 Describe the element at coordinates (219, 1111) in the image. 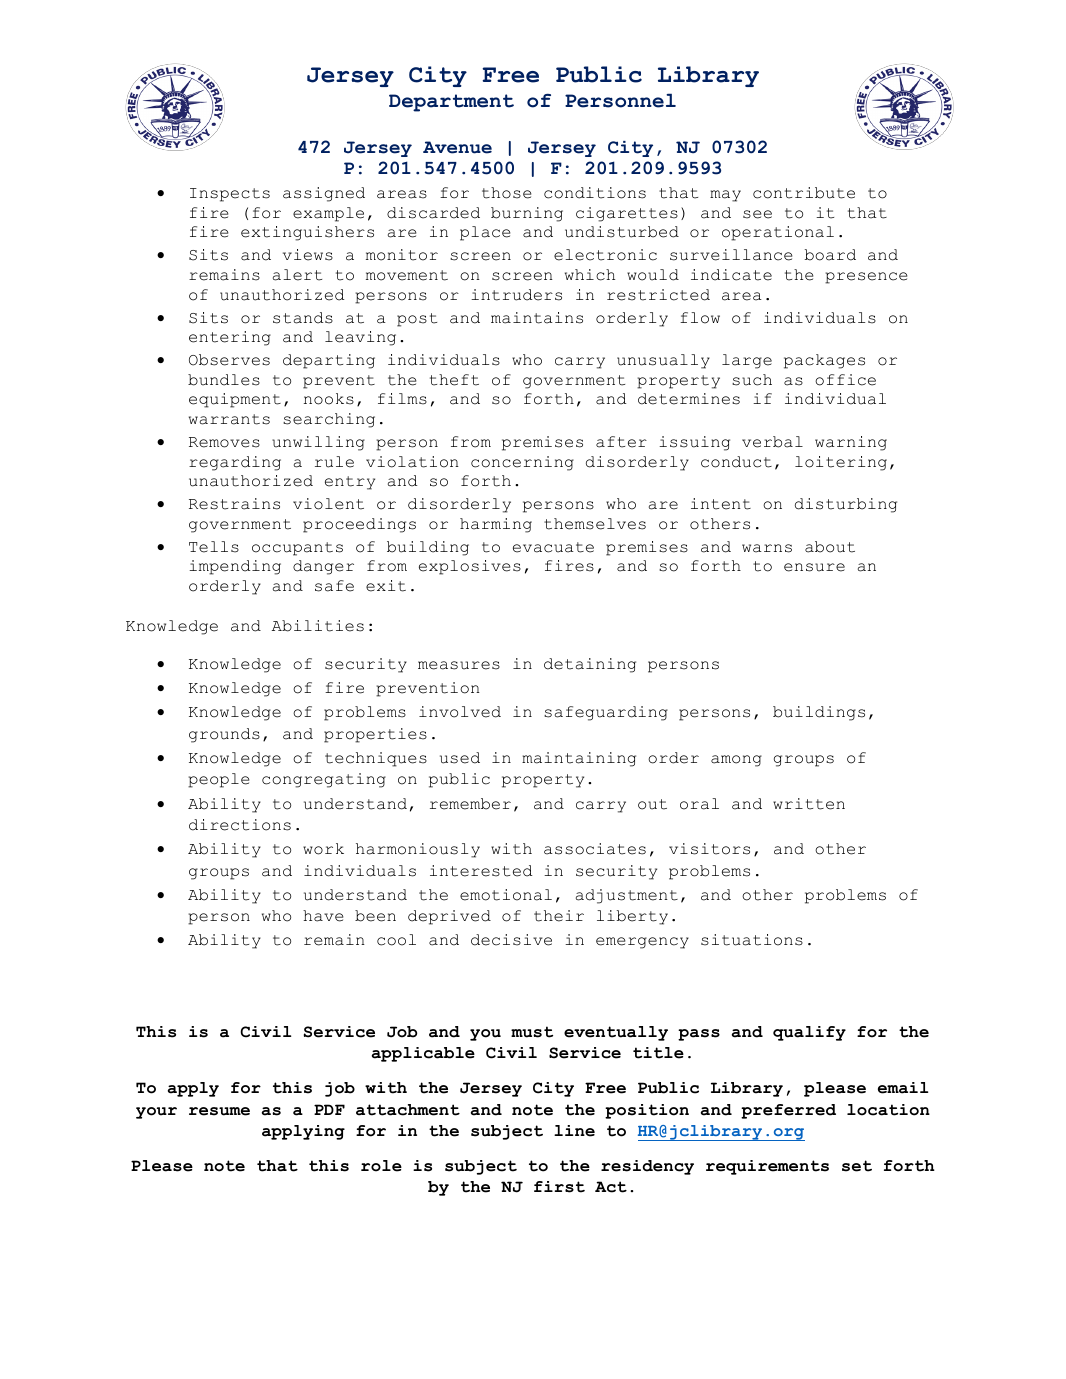

I see `resume` at that location.
